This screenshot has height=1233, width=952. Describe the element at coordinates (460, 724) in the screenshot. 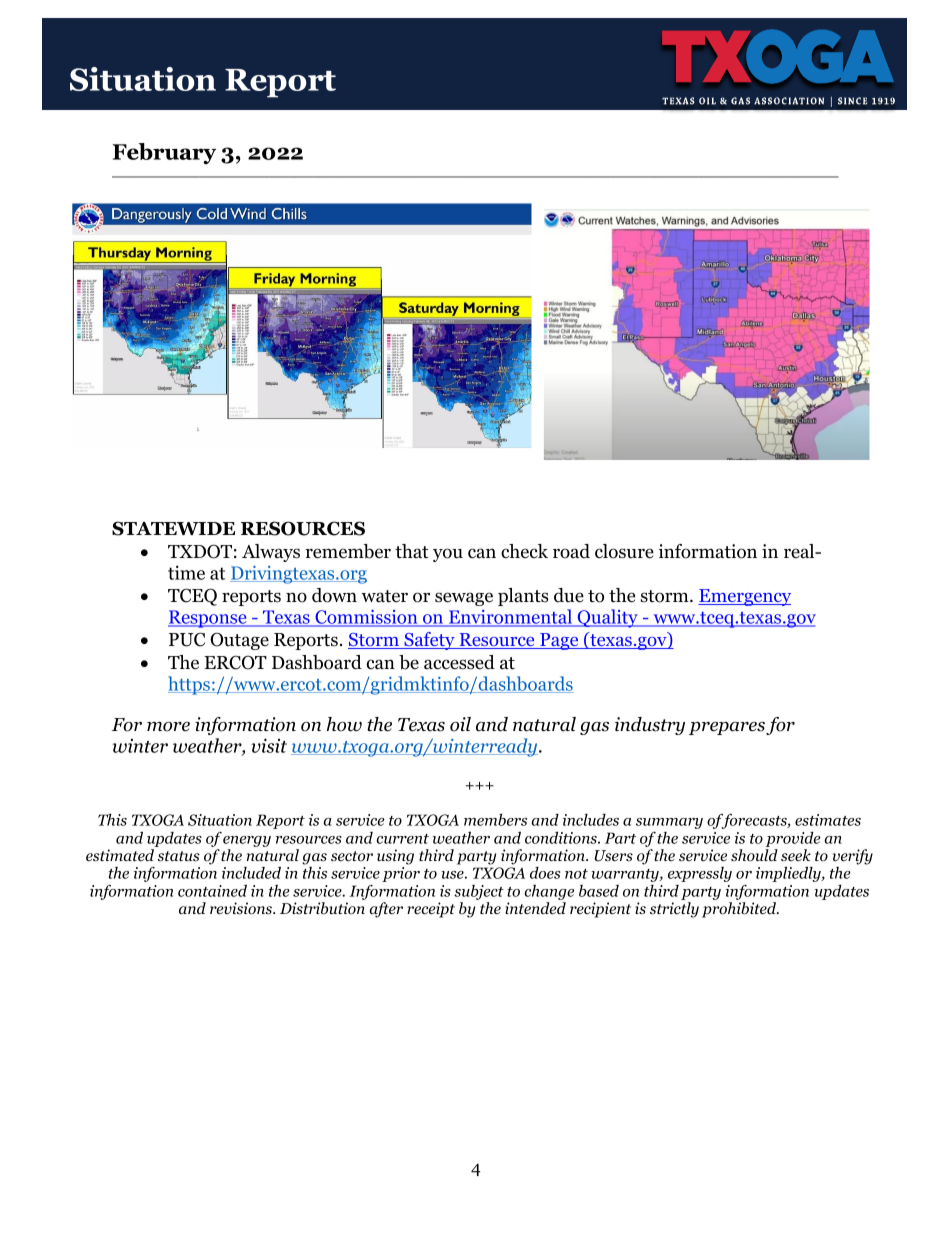

I see `oil` at that location.
